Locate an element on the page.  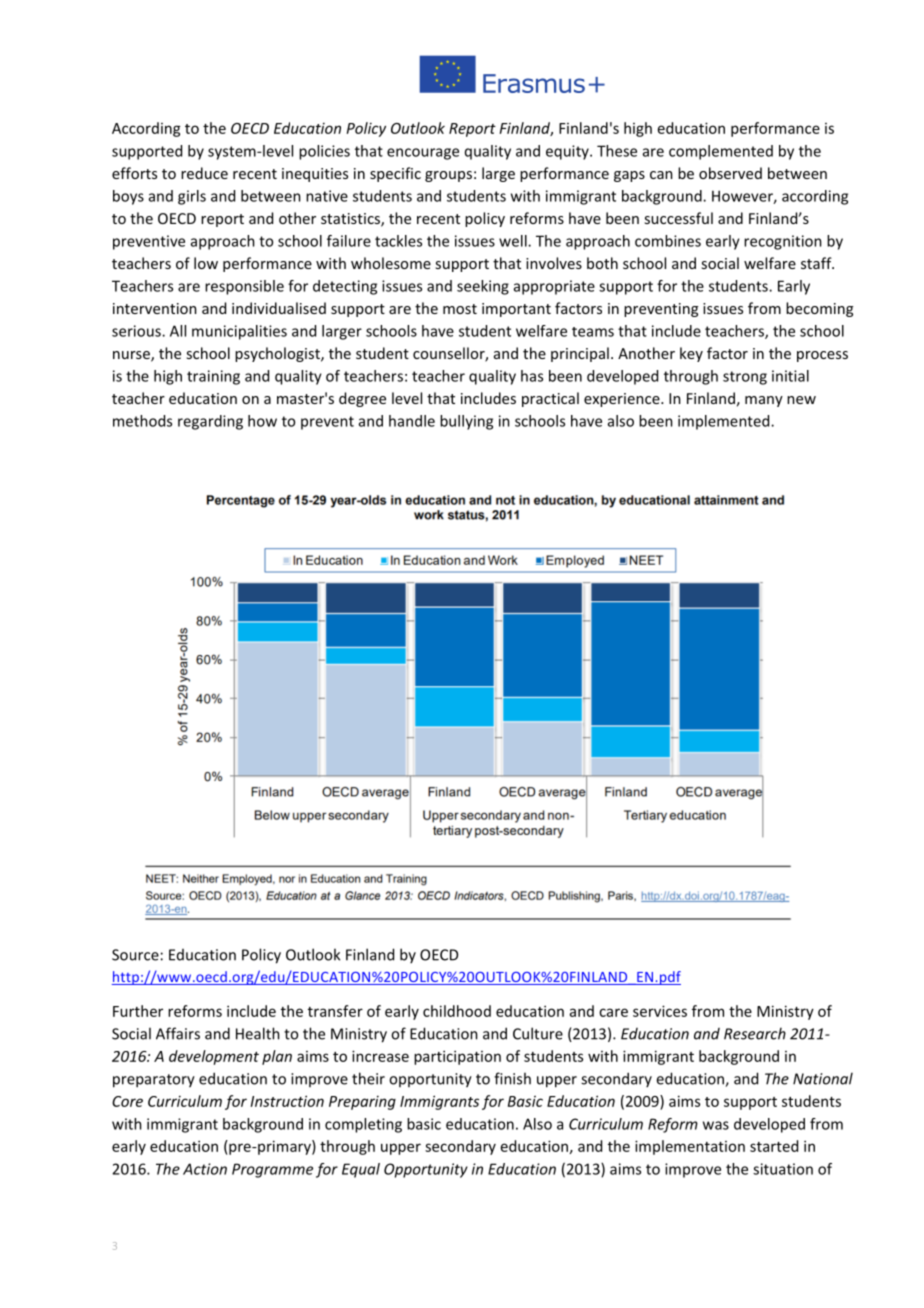
bullying is located at coordinates (466, 422).
